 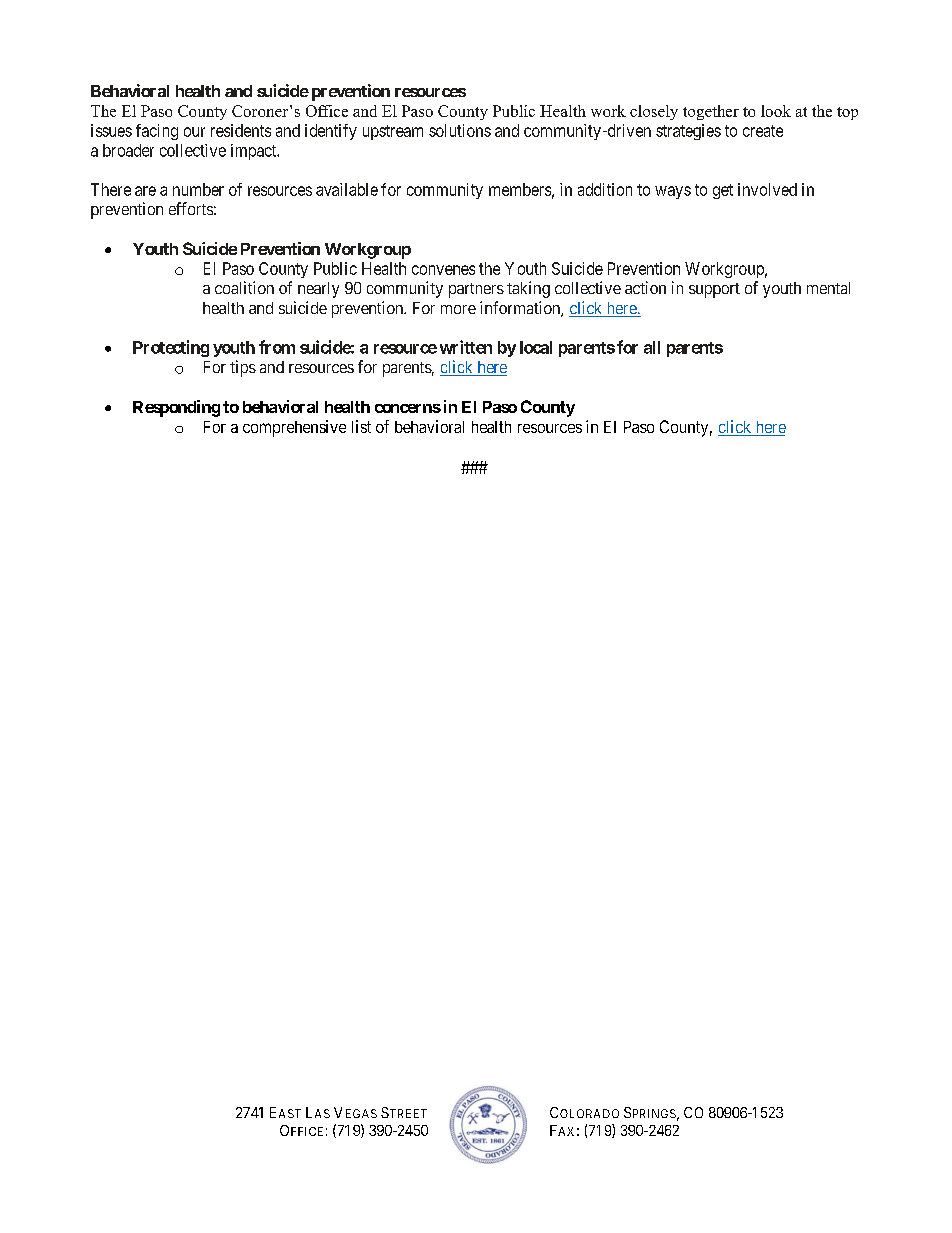 What do you see at coordinates (714, 290) in the document?
I see `support` at bounding box center [714, 290].
